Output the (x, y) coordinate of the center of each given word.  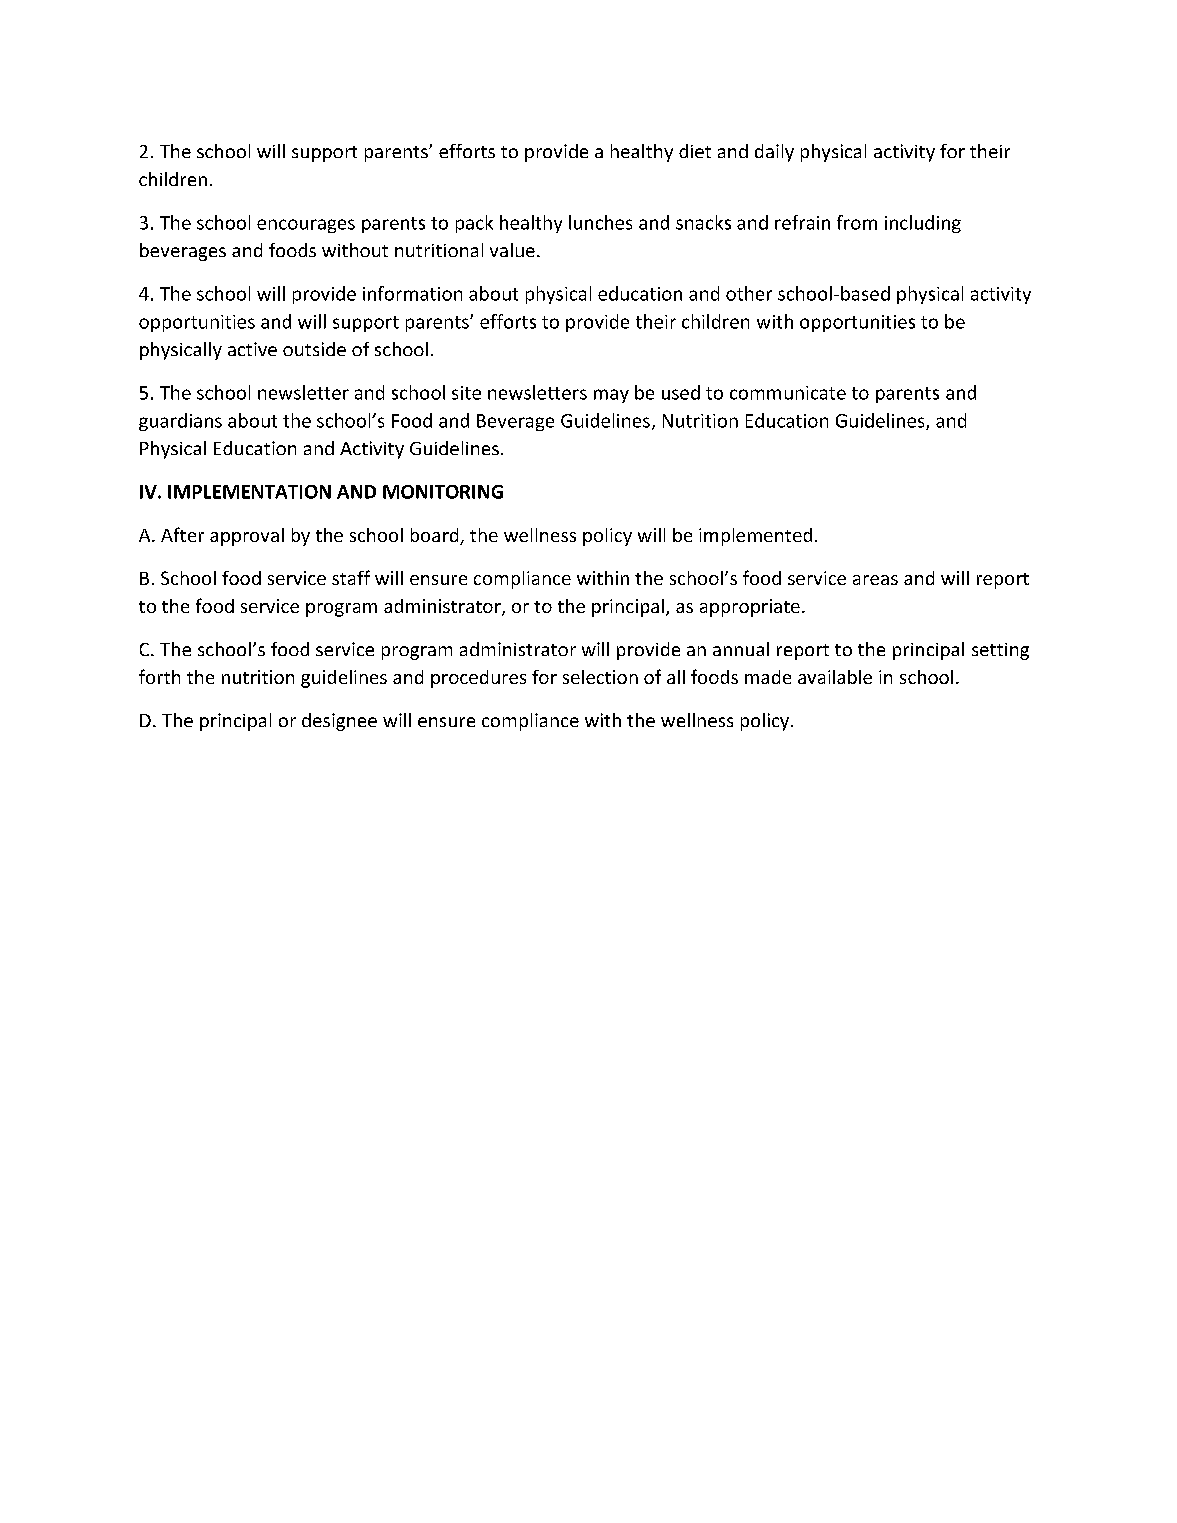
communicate (788, 393)
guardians (180, 422)
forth (159, 676)
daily (774, 153)
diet (695, 151)
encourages (306, 226)
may (611, 396)
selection (600, 677)
